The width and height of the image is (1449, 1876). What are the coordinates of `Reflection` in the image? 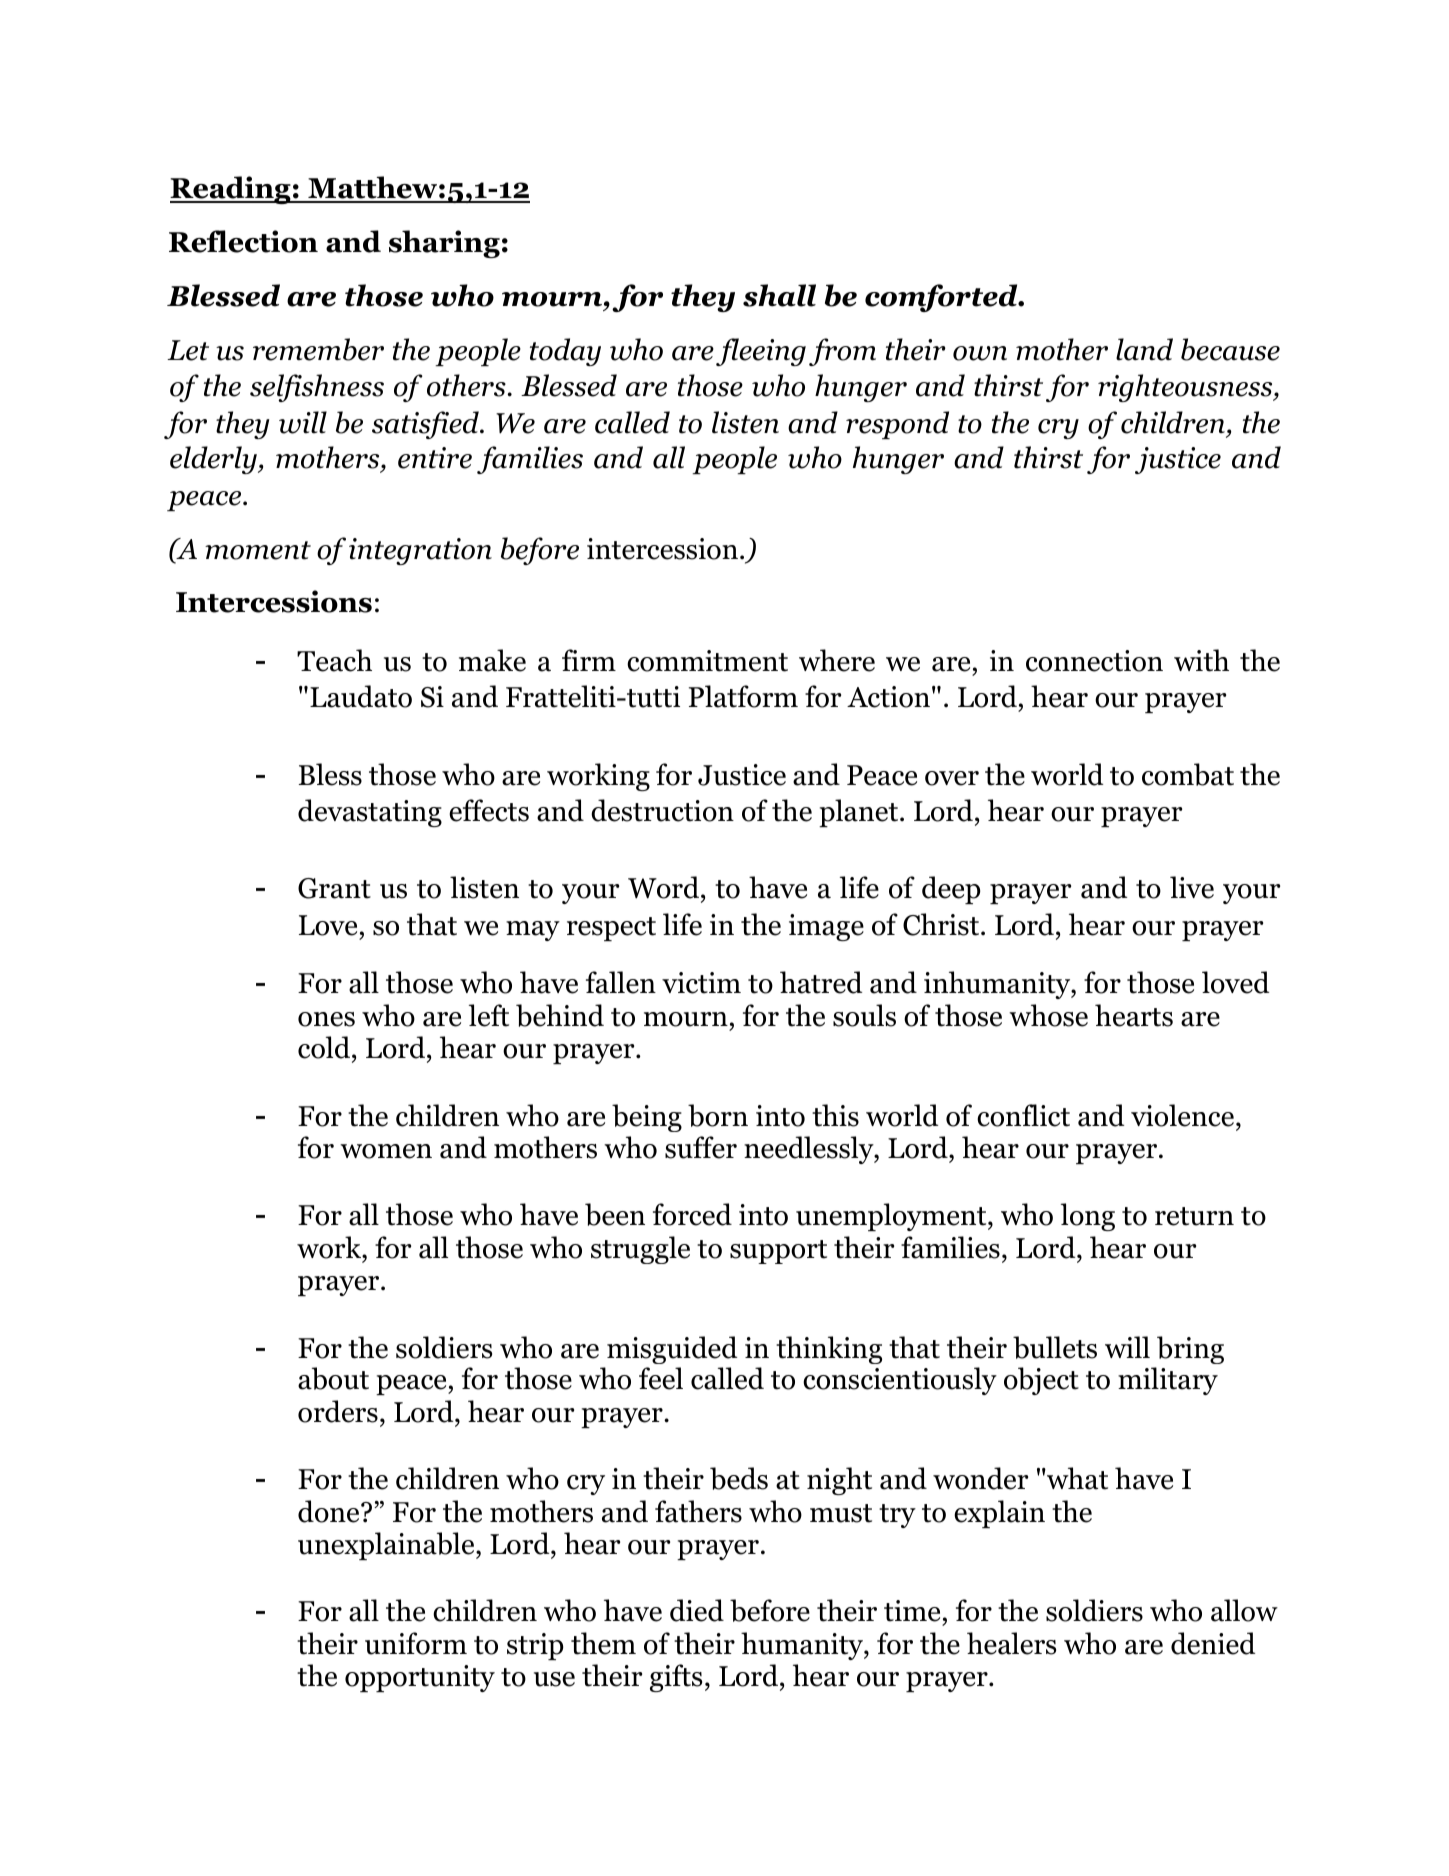 It's located at (243, 241).
